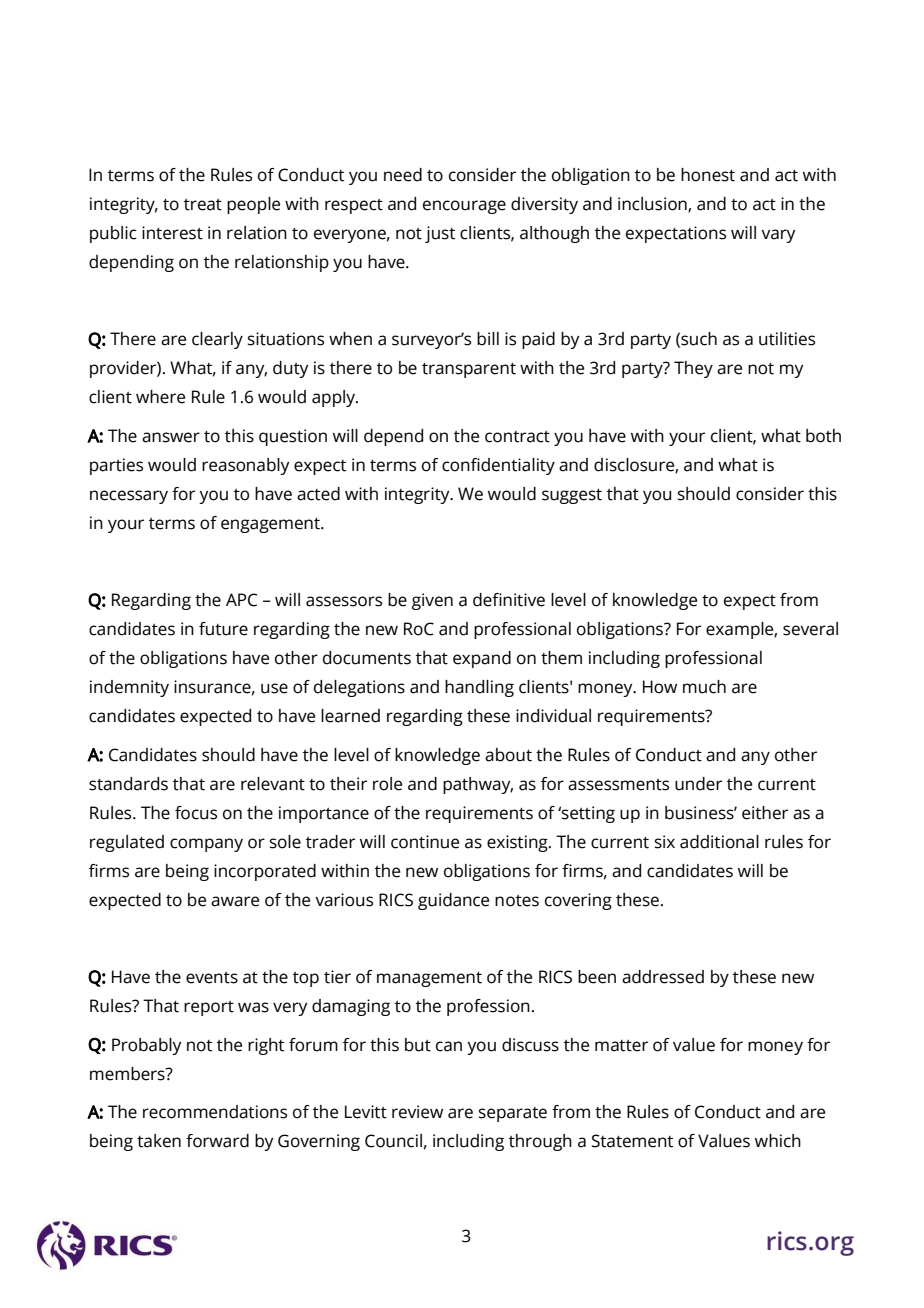  Describe the element at coordinates (215, 1112) in the screenshot. I see `recommendations` at that location.
